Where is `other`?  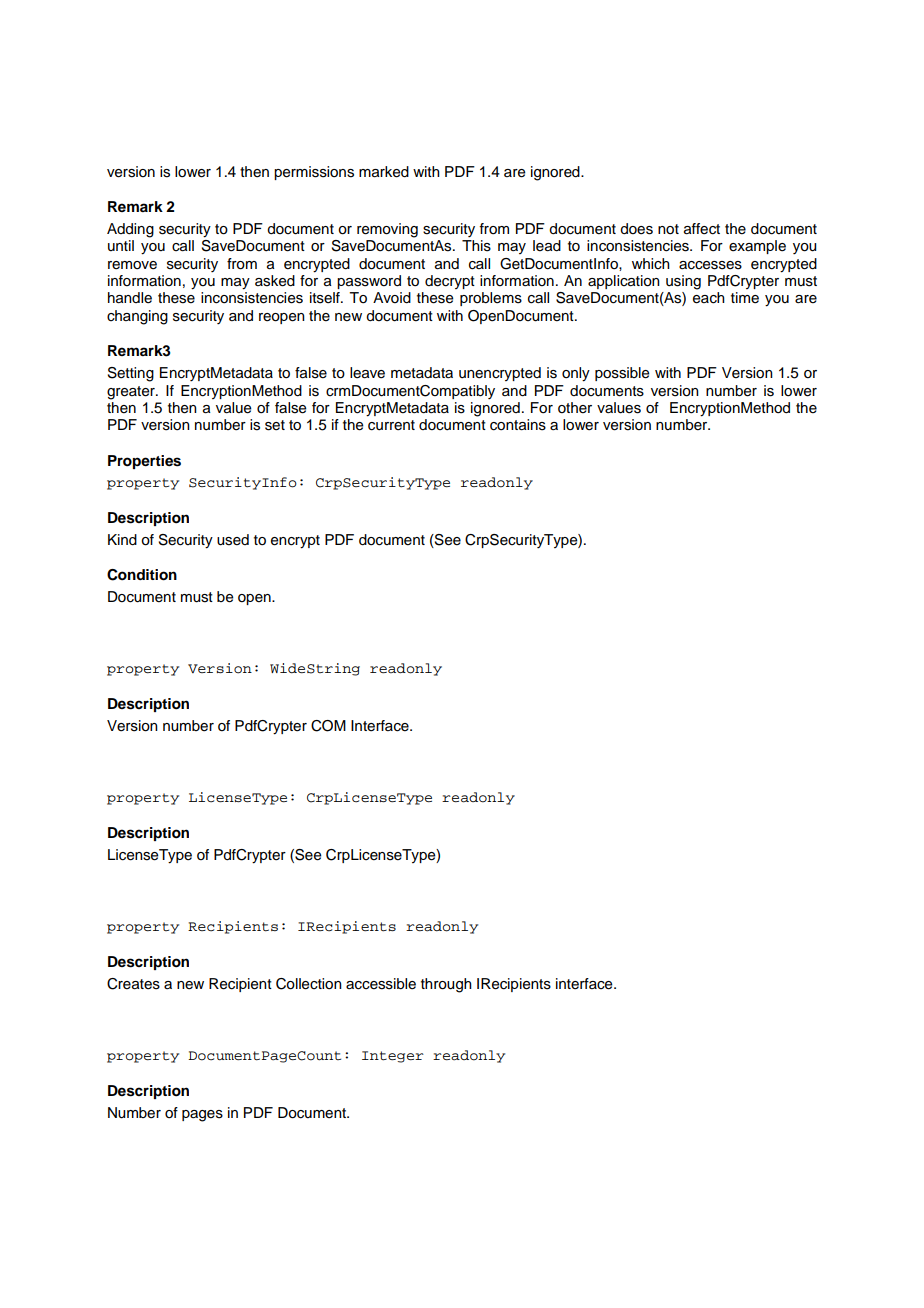 other is located at coordinates (575, 408).
